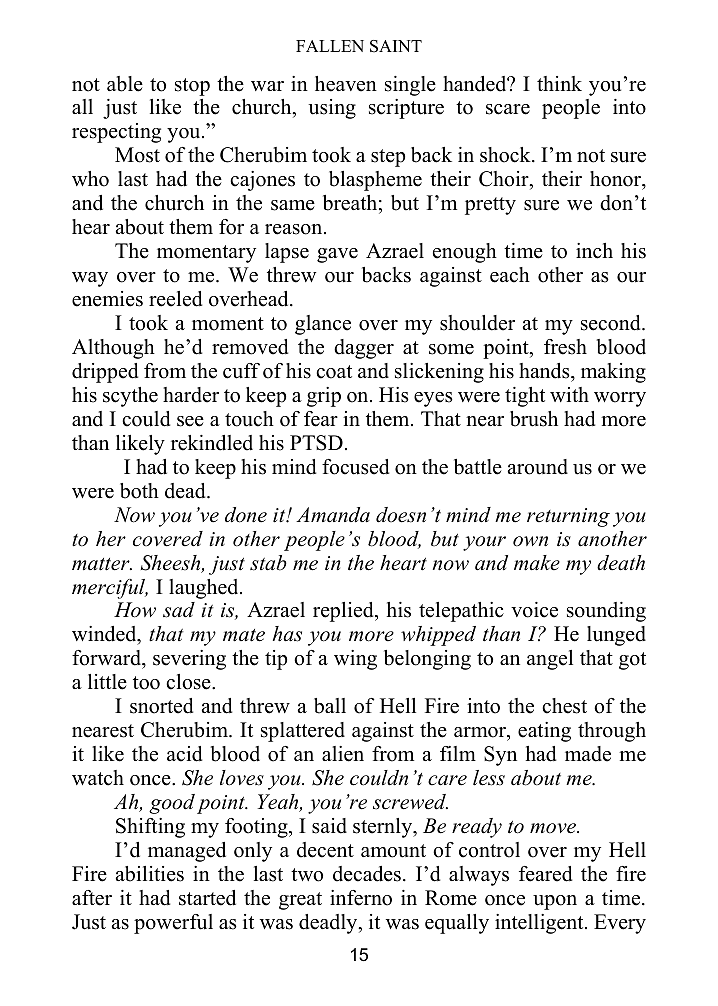 The height and width of the image is (1006, 718). I want to click on upon, so click(555, 902).
